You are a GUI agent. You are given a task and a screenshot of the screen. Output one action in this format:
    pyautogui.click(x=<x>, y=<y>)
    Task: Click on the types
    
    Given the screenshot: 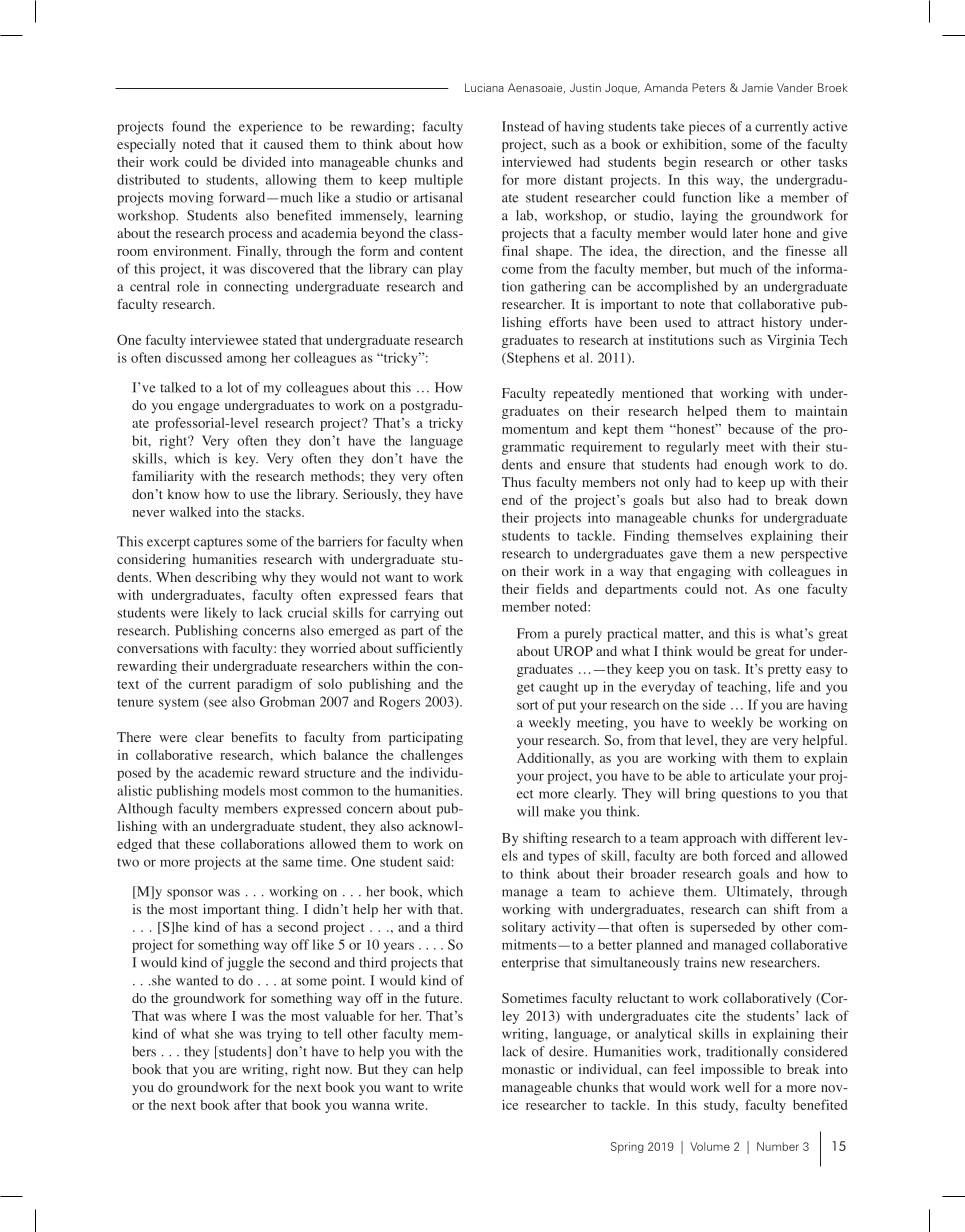 What is the action you would take?
    pyautogui.click(x=564, y=858)
